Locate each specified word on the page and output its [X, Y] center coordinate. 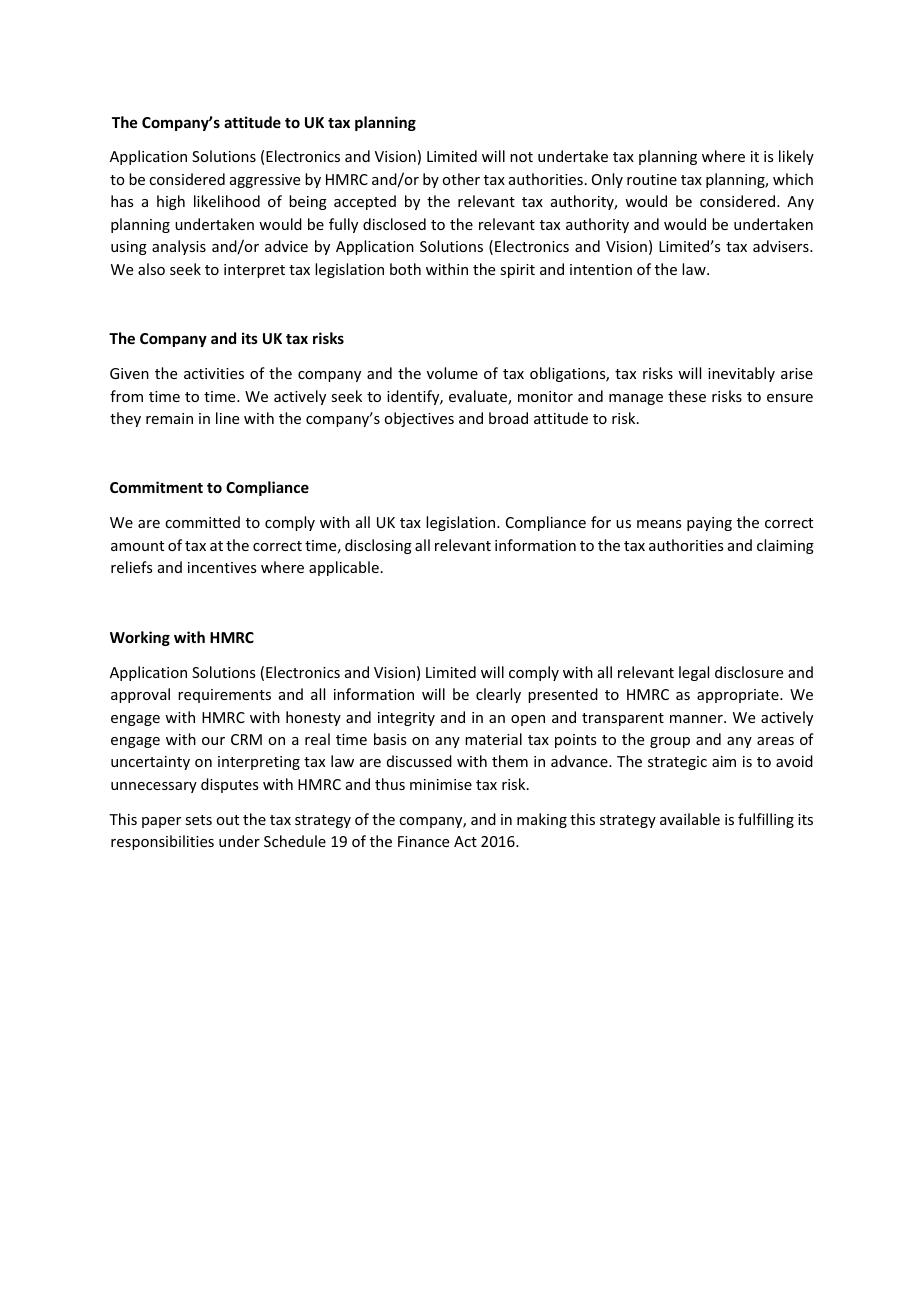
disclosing [378, 546]
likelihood [227, 201]
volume [452, 373]
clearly [498, 695]
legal [694, 673]
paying [709, 524]
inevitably [741, 374]
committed [202, 522]
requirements [224, 696]
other [461, 179]
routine [652, 179]
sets [198, 820]
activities [214, 373]
